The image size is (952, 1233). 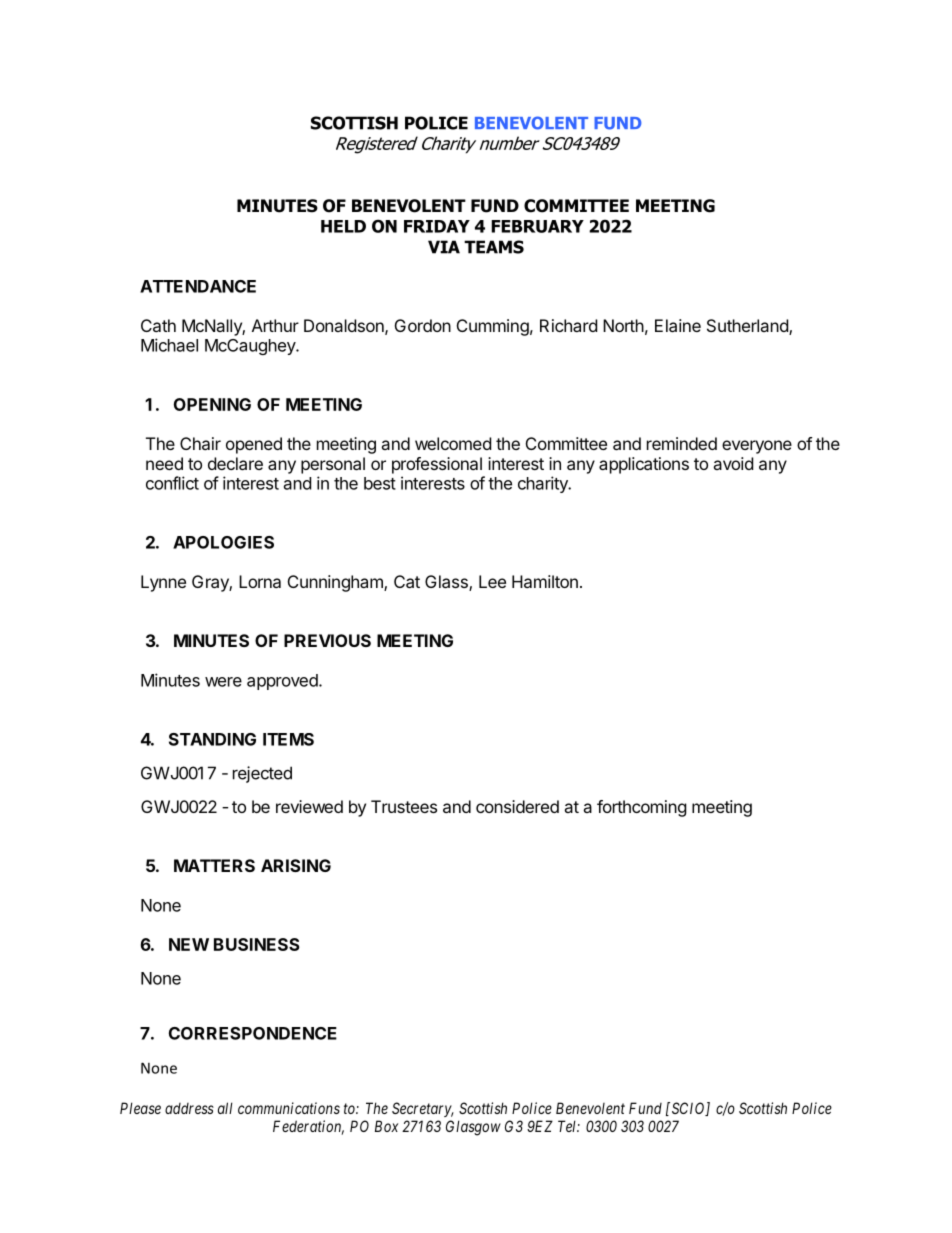 I want to click on Elaine, so click(x=678, y=325).
